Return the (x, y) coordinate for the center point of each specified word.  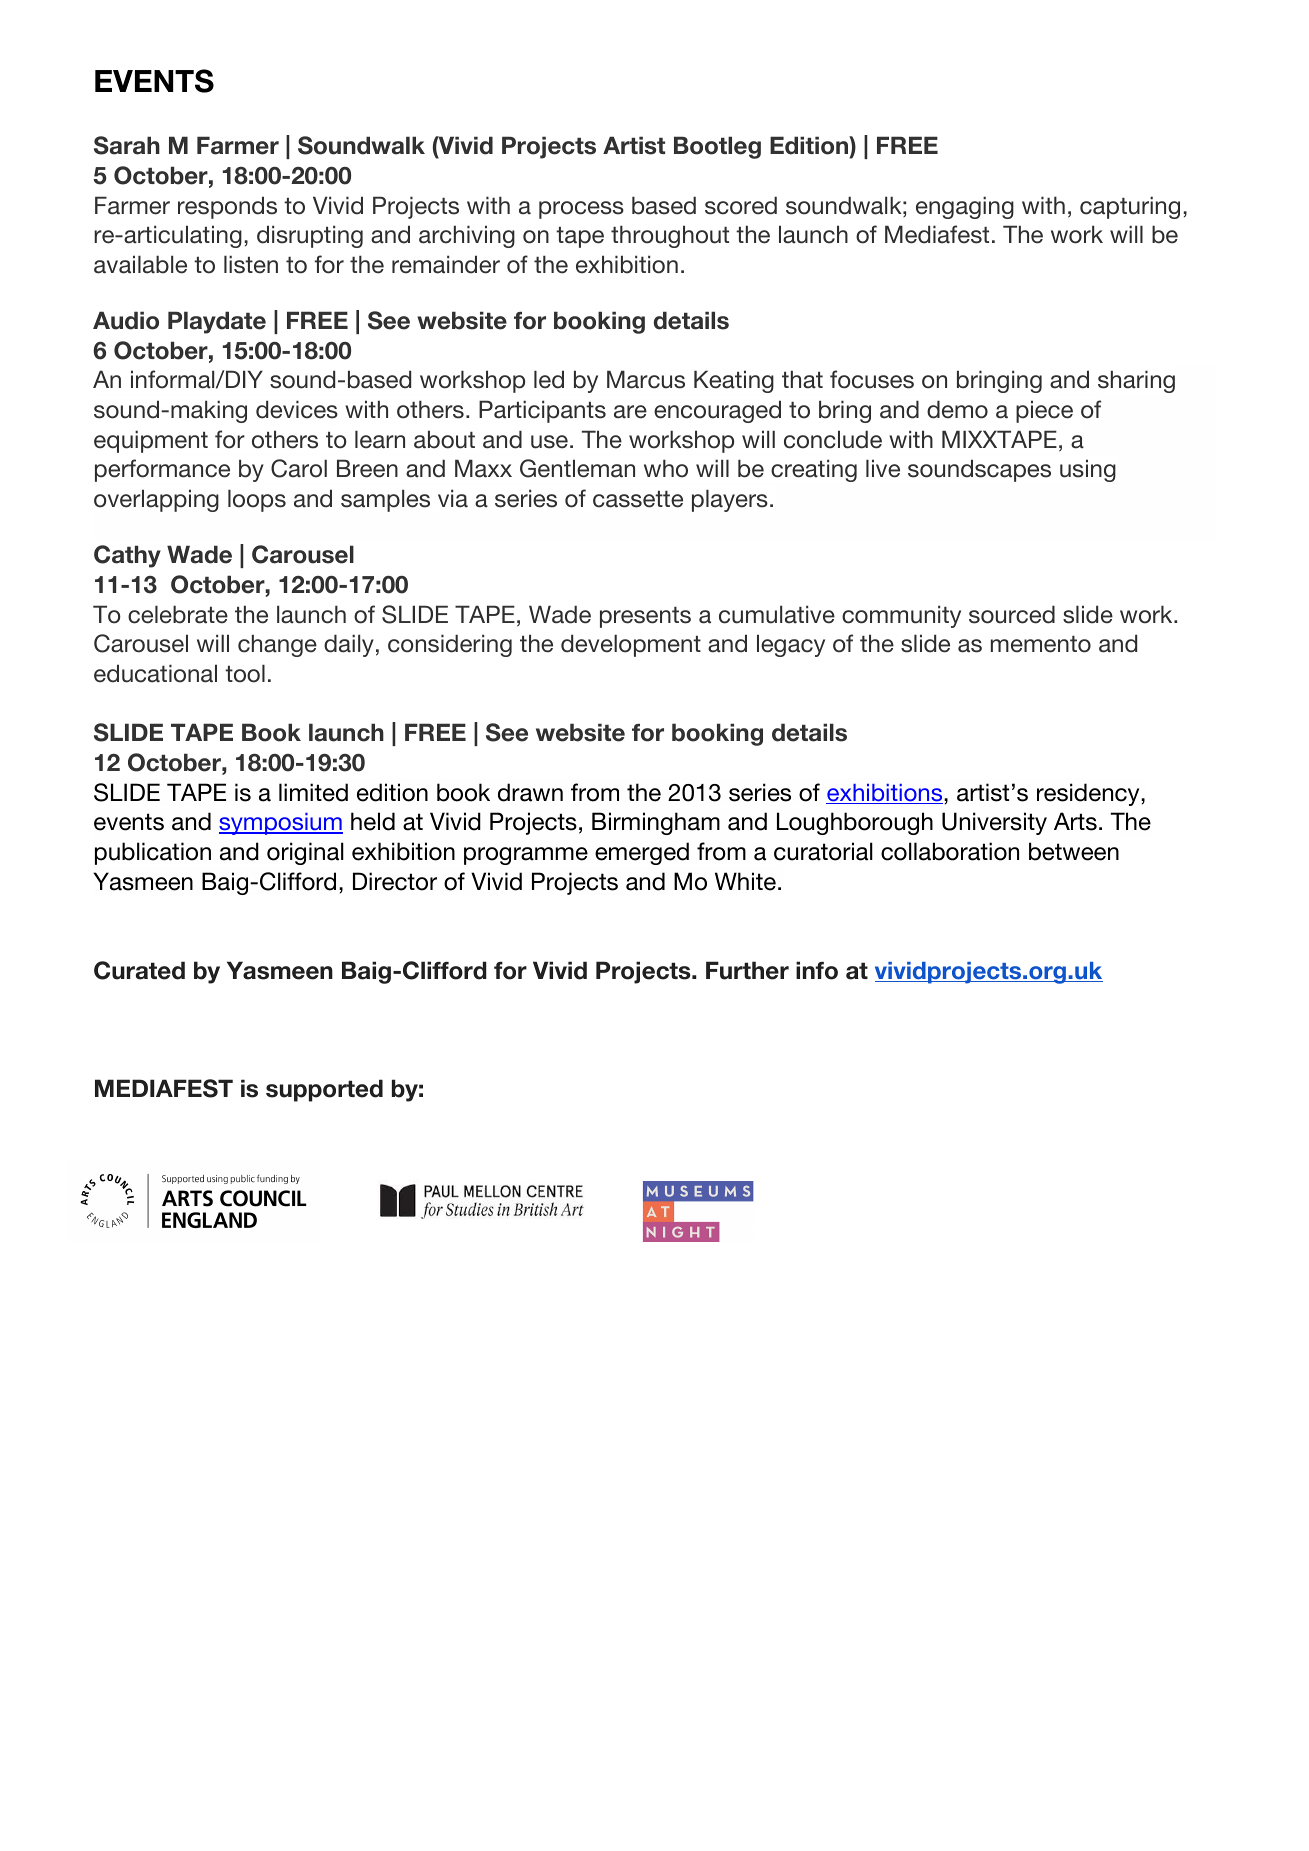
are (630, 412)
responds (227, 207)
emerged (642, 853)
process (581, 210)
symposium (281, 824)
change (277, 645)
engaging (965, 207)
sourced (1012, 614)
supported (324, 1090)
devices (297, 409)
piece (1044, 411)
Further (747, 970)
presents (645, 617)
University (994, 823)
